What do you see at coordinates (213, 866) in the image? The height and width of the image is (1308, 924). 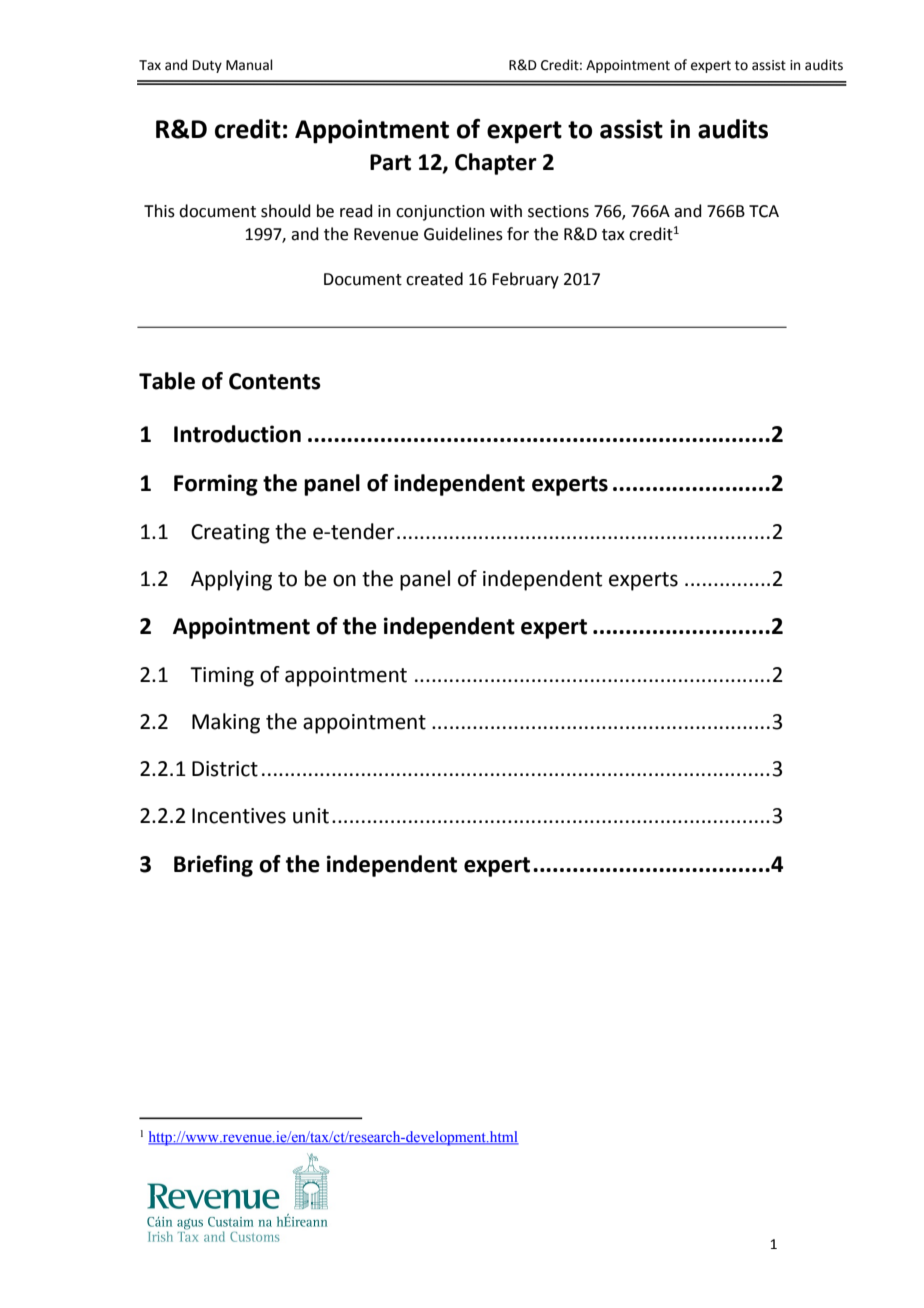 I see `Briefing` at bounding box center [213, 866].
